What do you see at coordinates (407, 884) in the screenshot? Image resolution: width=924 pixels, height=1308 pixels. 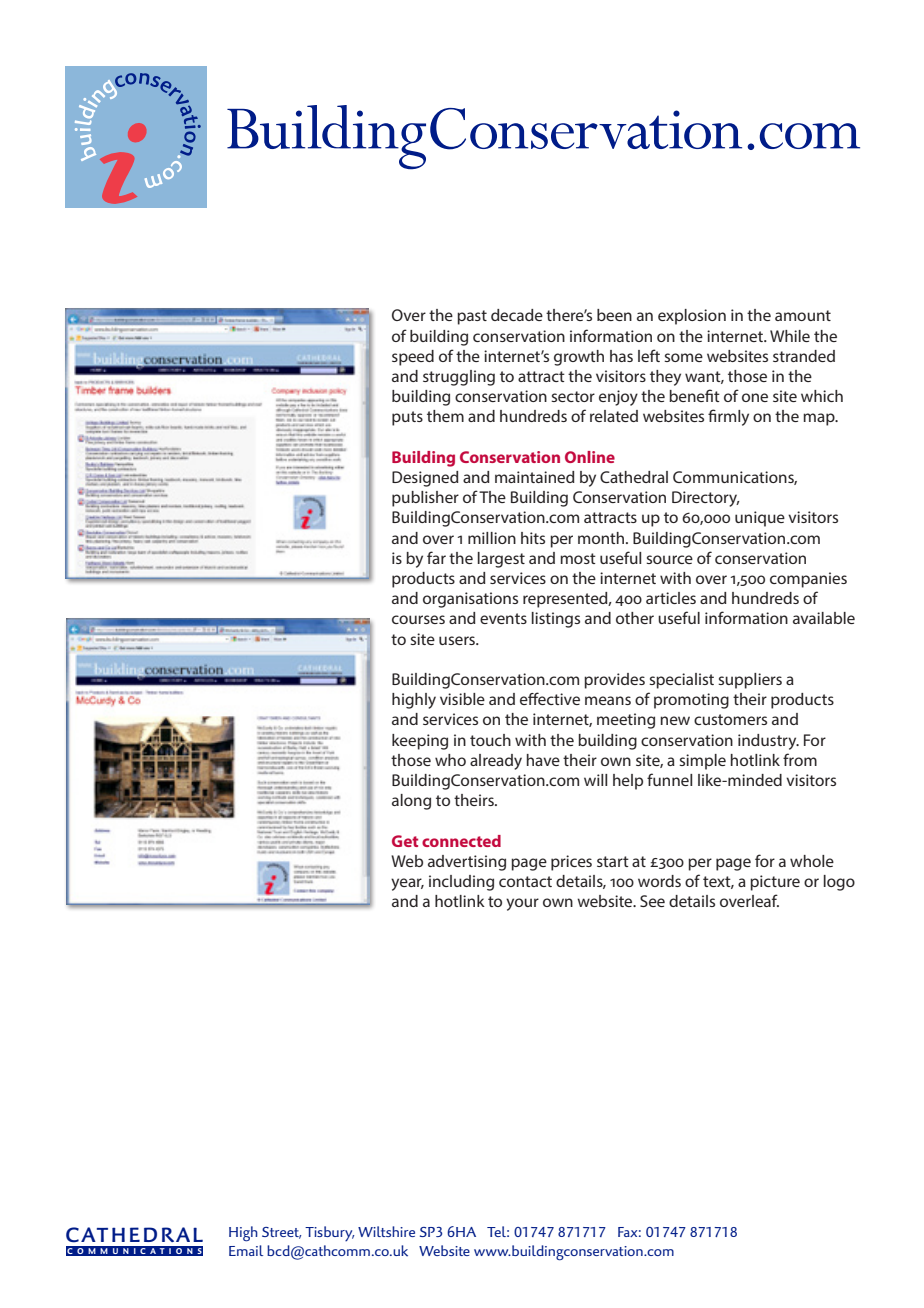 I see `year` at bounding box center [407, 884].
